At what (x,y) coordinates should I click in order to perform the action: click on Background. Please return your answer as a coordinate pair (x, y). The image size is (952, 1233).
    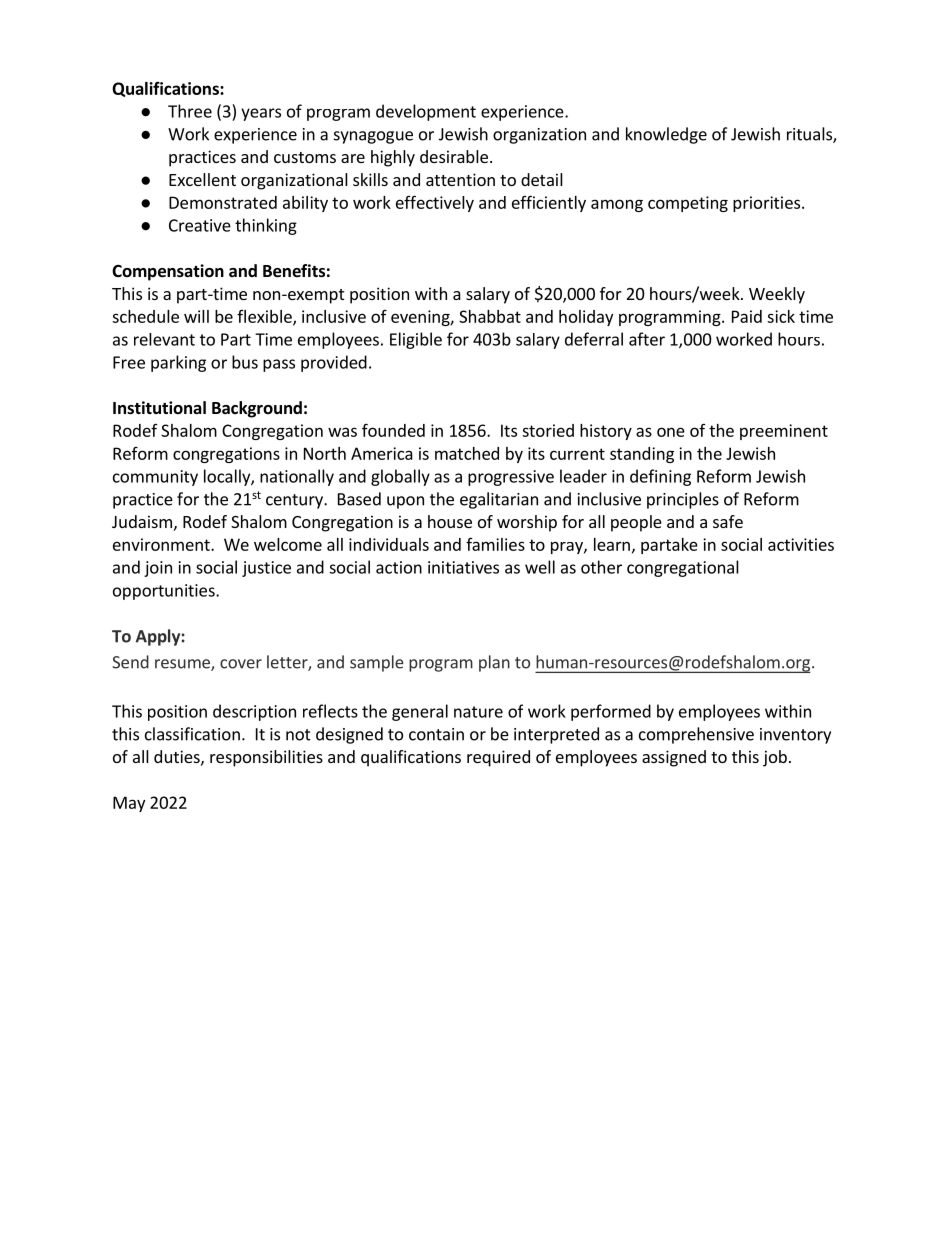
    Looking at the image, I should click on (257, 409).
